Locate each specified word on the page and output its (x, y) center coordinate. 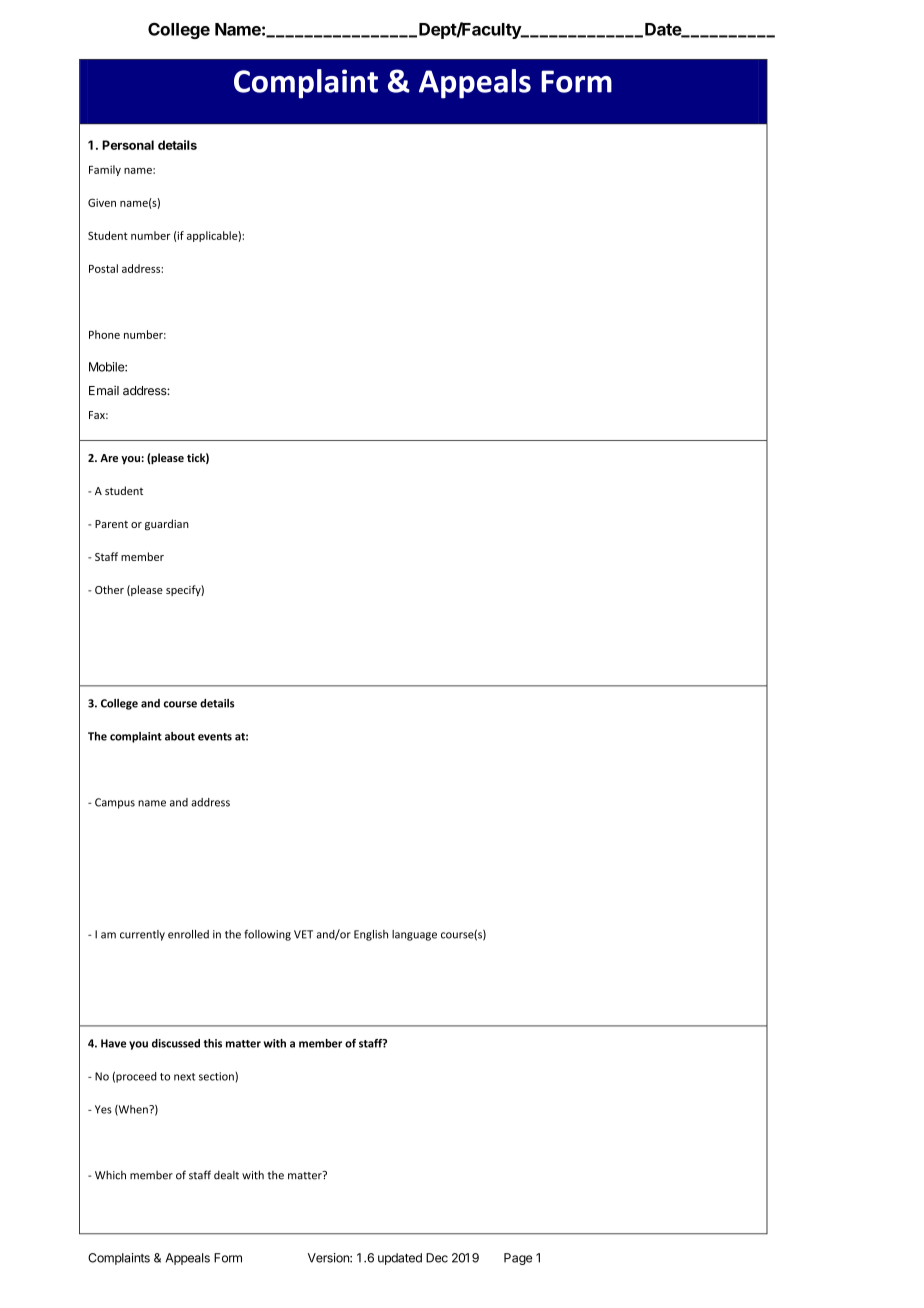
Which (110, 1175)
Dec (437, 1258)
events (215, 737)
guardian (167, 525)
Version (329, 1258)
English (371, 935)
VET (303, 934)
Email (104, 391)
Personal (128, 145)
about (180, 736)
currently (142, 935)
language (414, 935)
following (267, 935)
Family (105, 170)
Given (102, 202)
